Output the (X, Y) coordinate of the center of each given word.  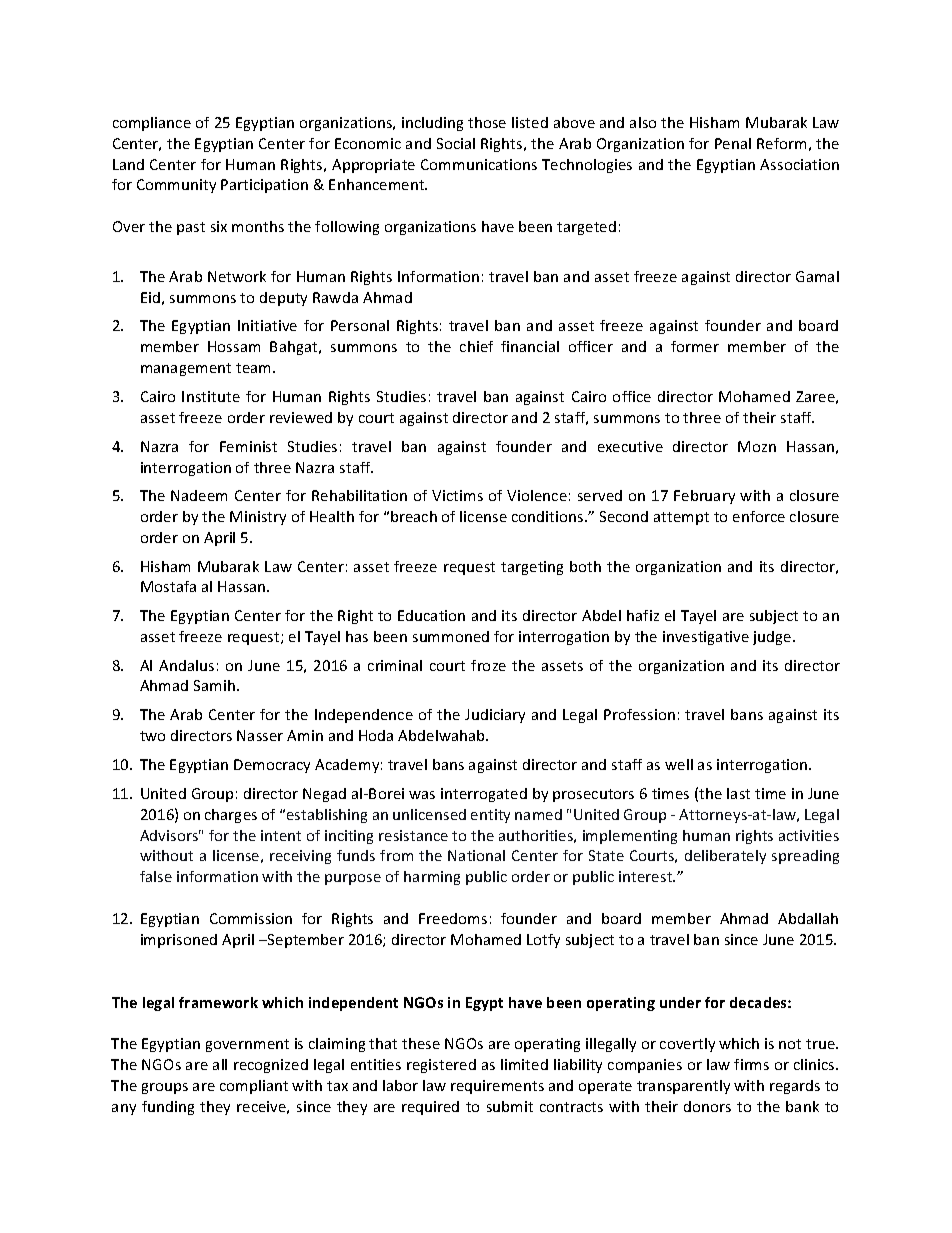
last (738, 793)
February (704, 497)
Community (176, 186)
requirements (497, 1087)
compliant (254, 1087)
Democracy (272, 766)
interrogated (484, 795)
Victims (457, 495)
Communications (479, 164)
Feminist (248, 446)
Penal (733, 143)
